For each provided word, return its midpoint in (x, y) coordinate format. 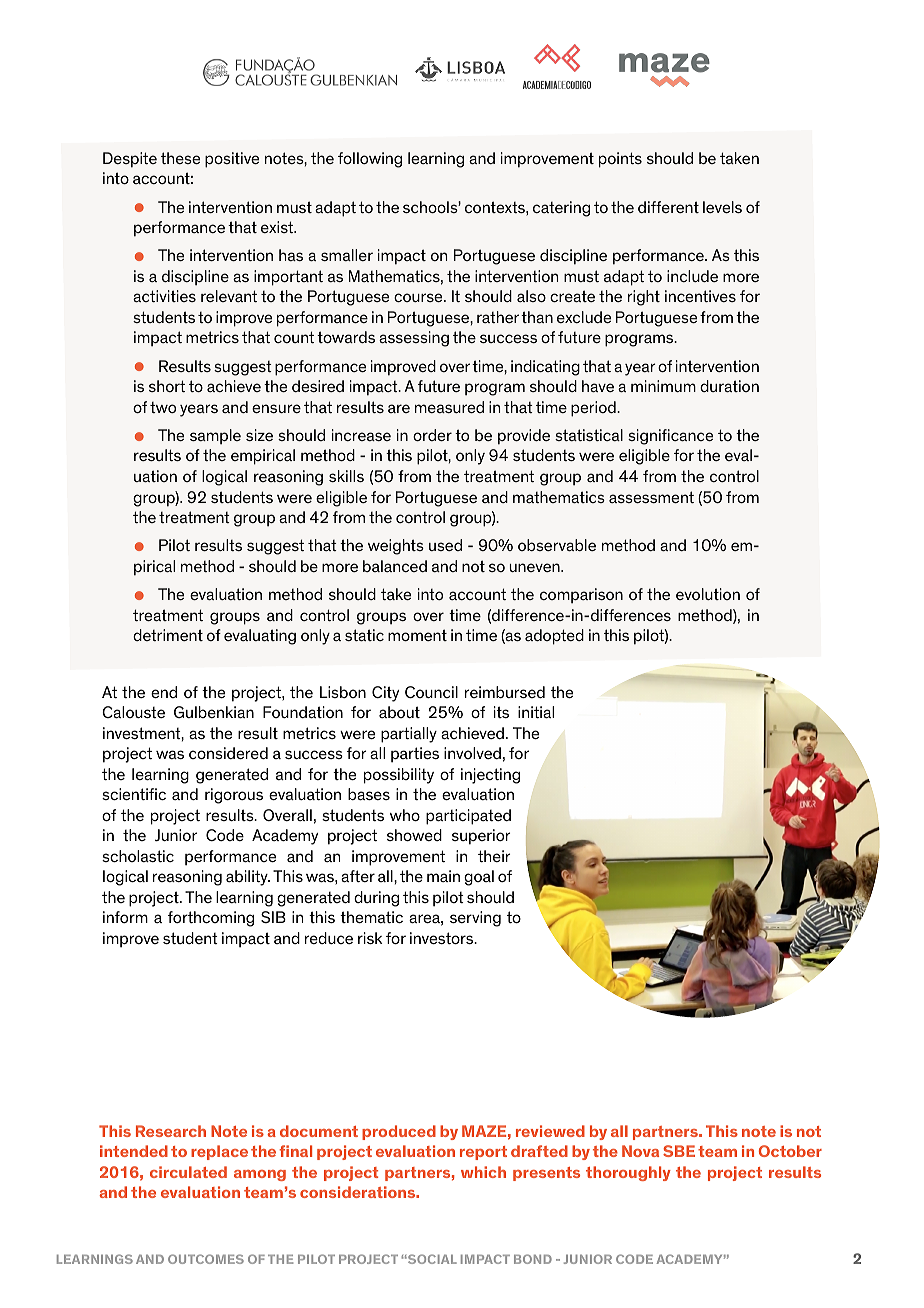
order (432, 435)
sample (215, 437)
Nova (640, 1151)
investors (443, 938)
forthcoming (211, 919)
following (370, 160)
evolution (708, 594)
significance (670, 437)
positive (232, 160)
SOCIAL (431, 1259)
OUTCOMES (206, 1259)
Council (431, 692)
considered (228, 753)
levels (722, 207)
